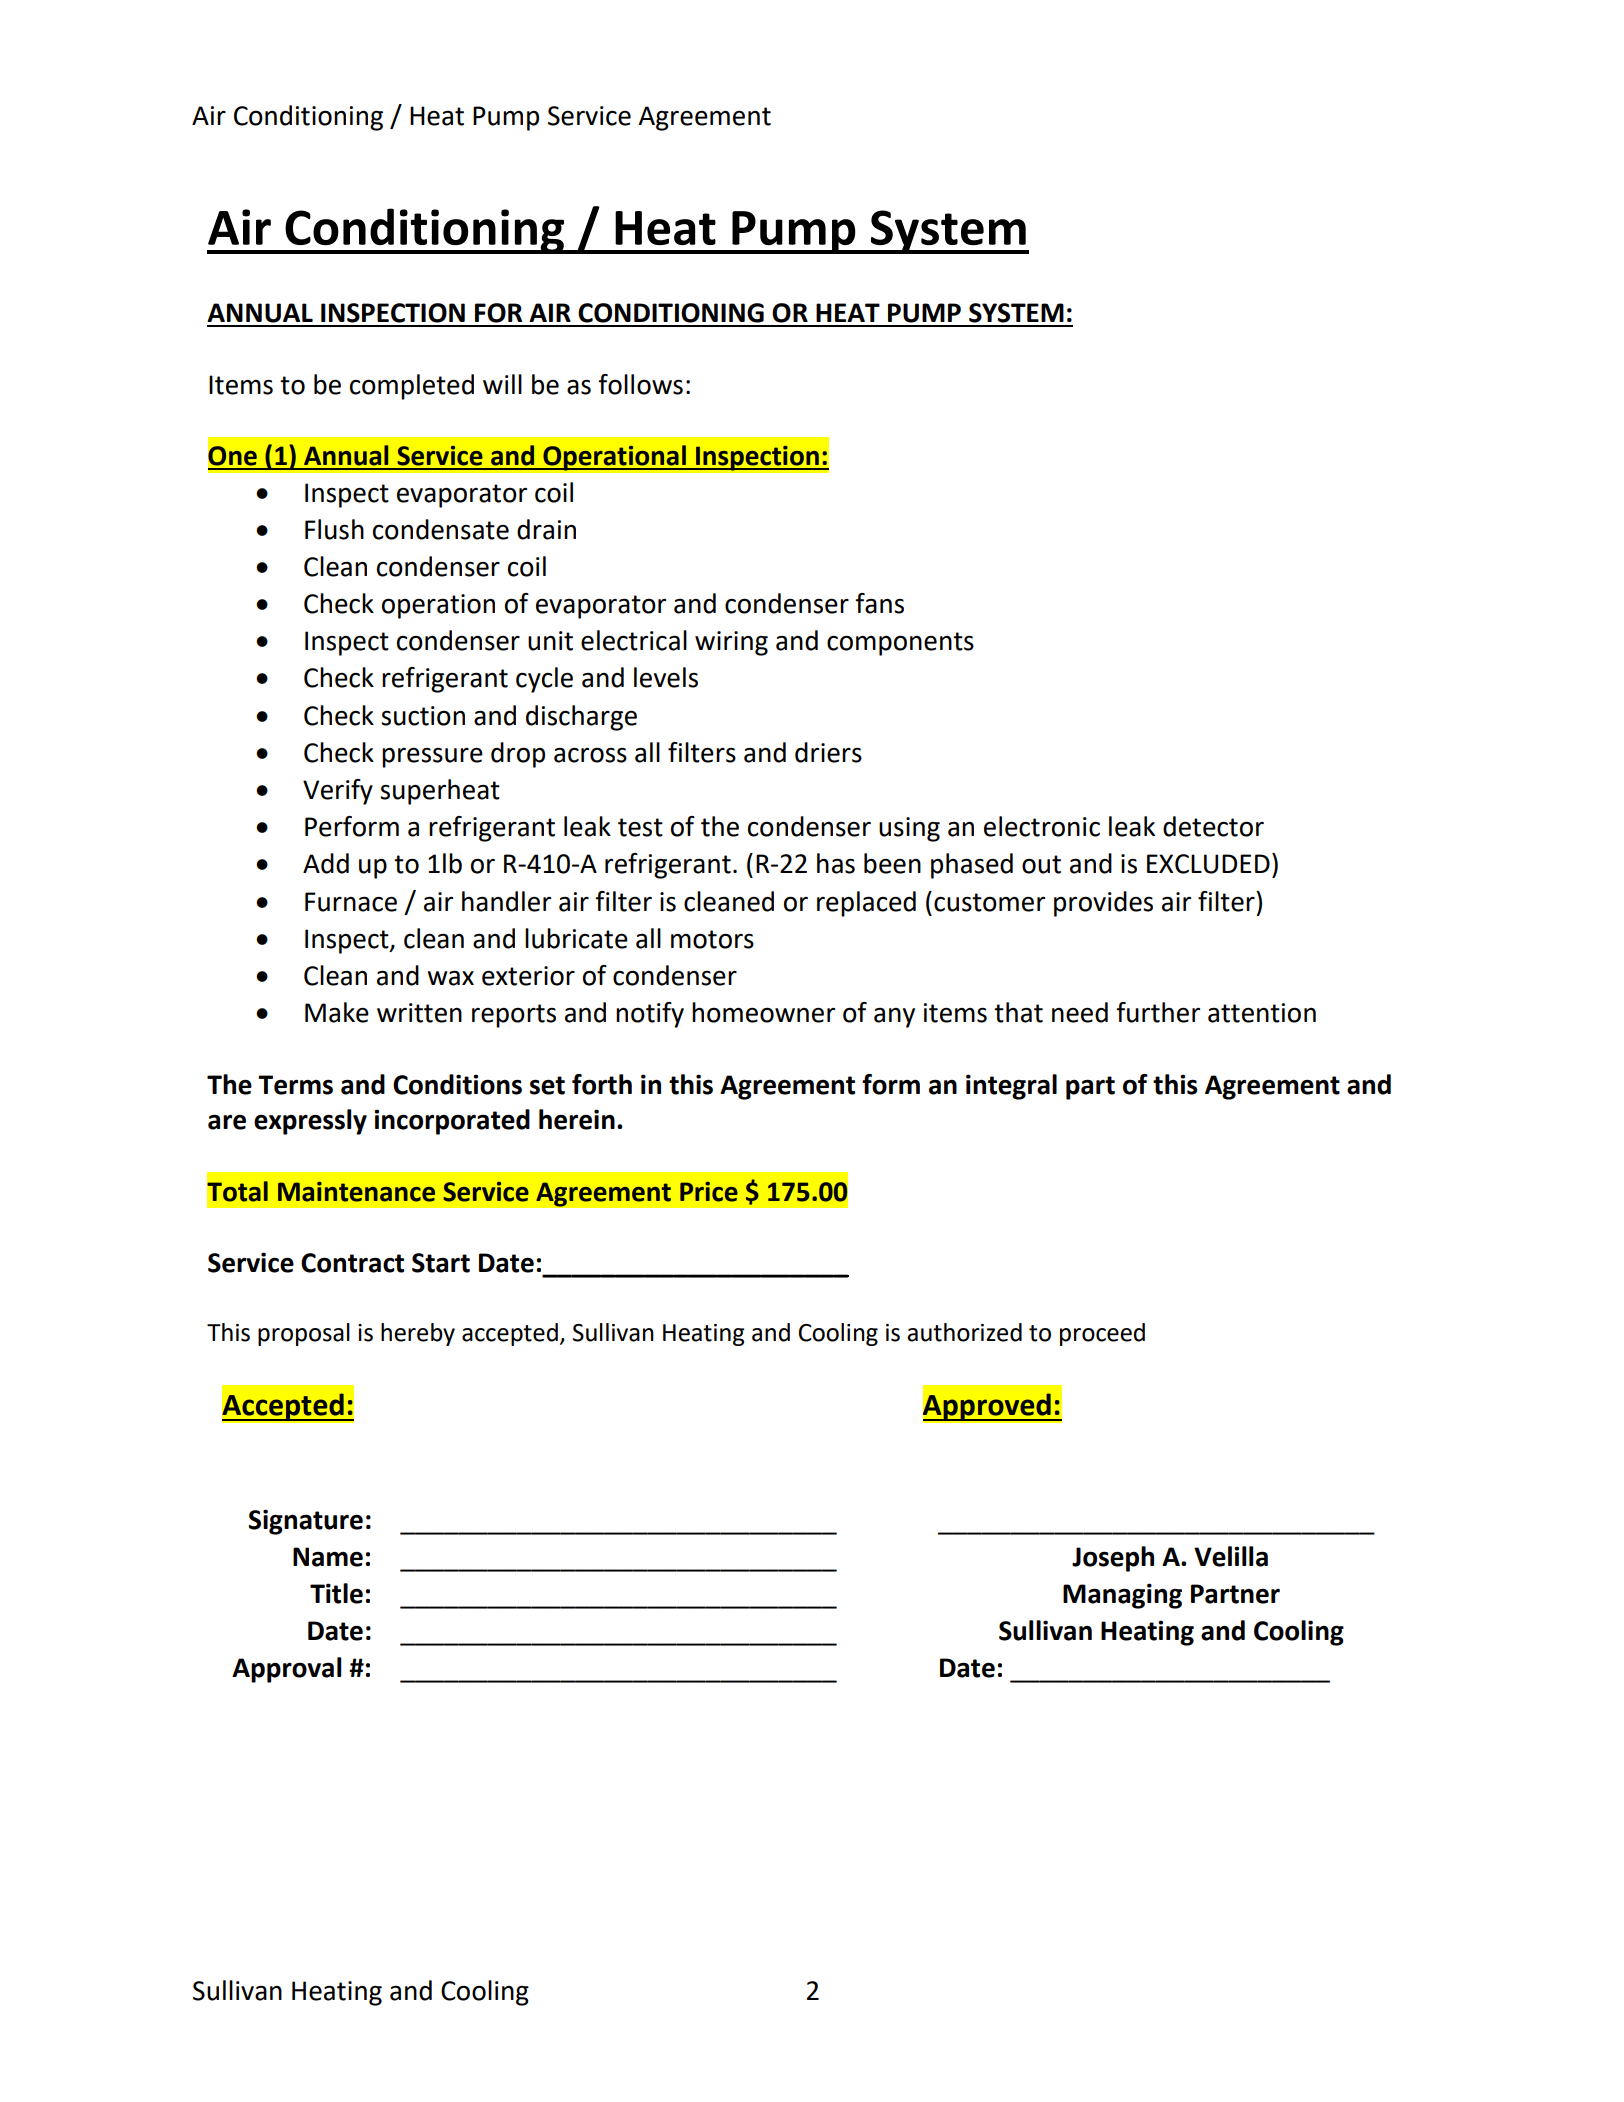 This image has height=2102, width=1624. What do you see at coordinates (1102, 1334) in the image?
I see `proceed` at bounding box center [1102, 1334].
